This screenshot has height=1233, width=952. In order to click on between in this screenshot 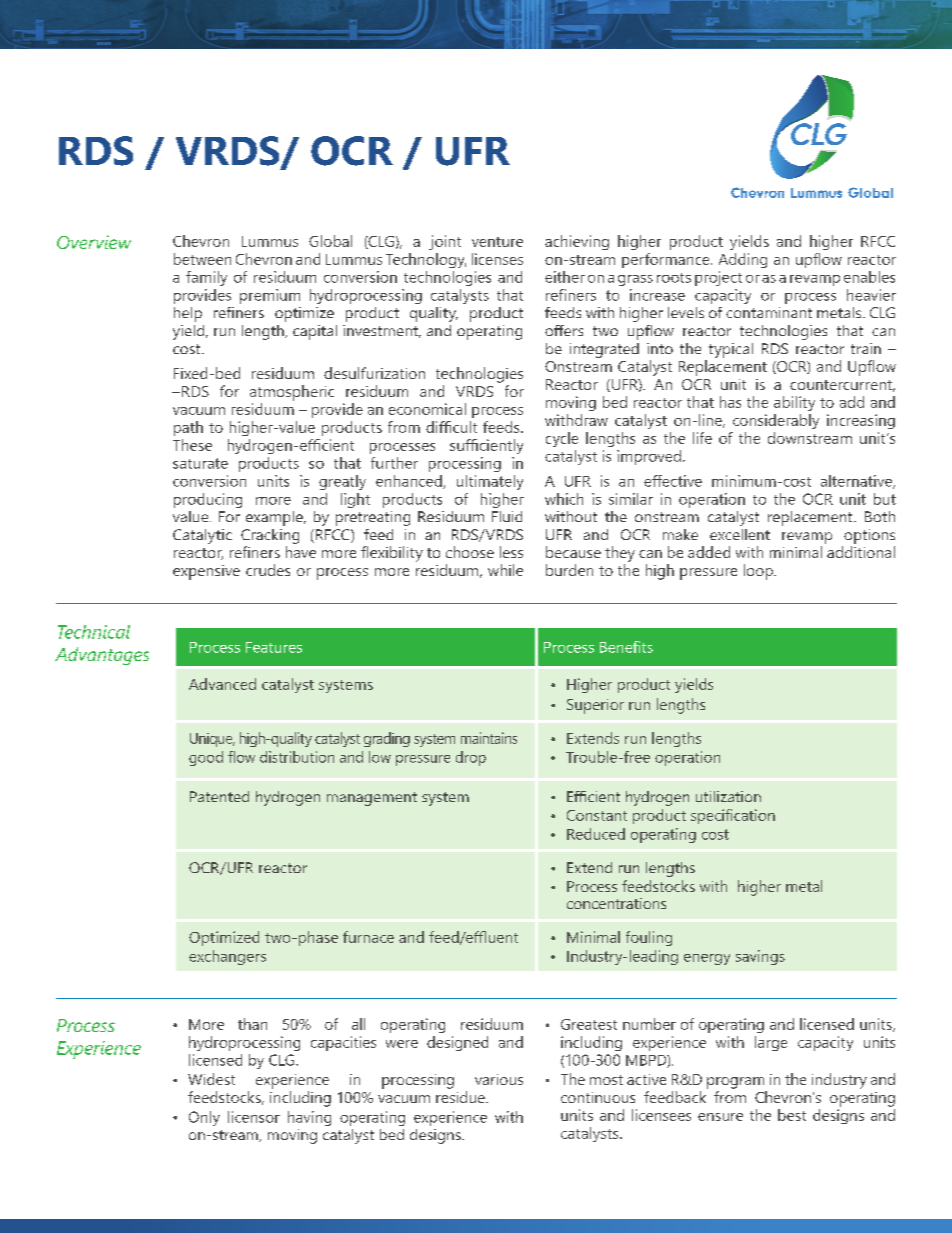, I will do `click(202, 259)`.
